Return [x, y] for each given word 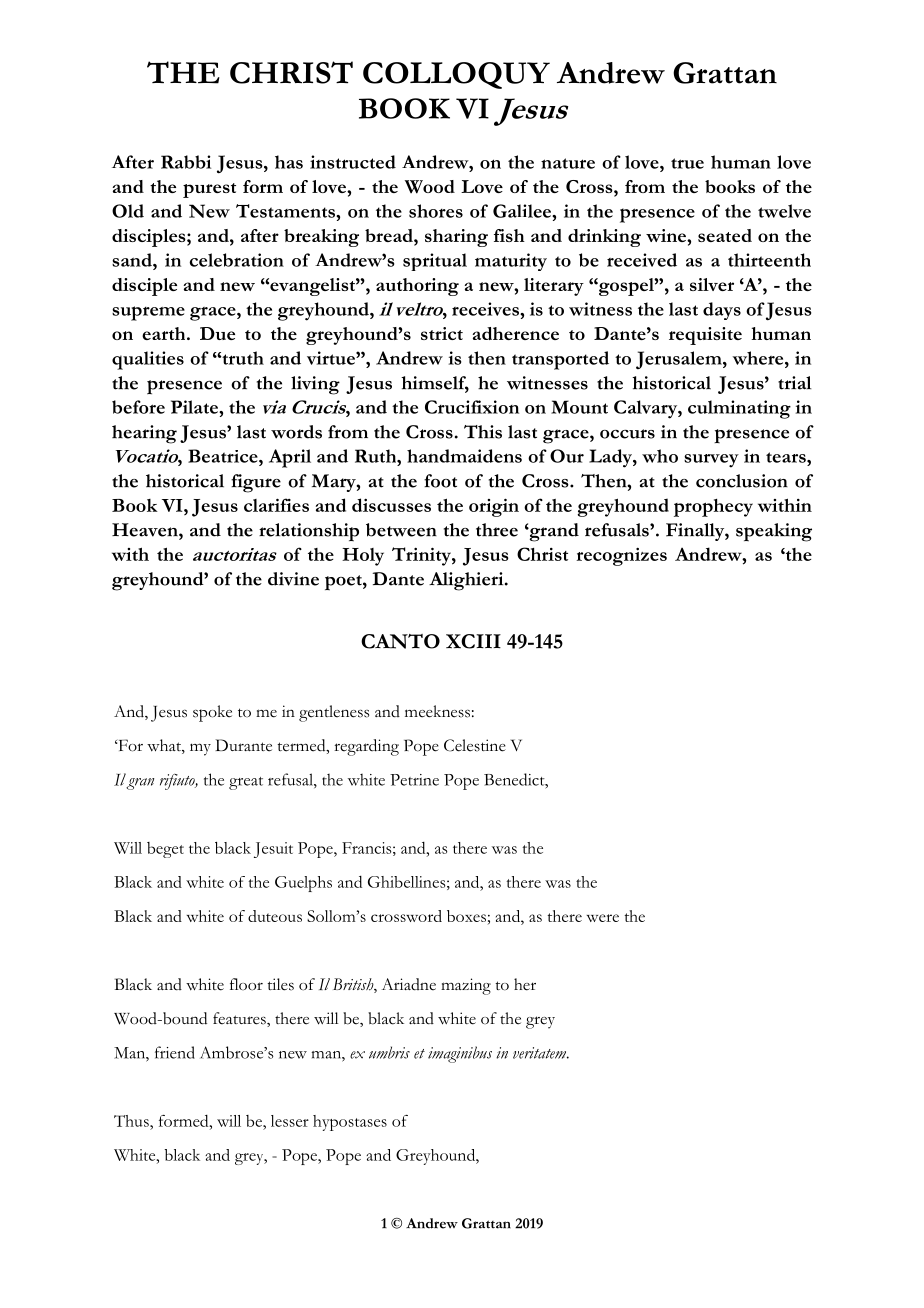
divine [293, 579]
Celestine [475, 745]
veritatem [541, 1053]
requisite [705, 336]
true [687, 163]
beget [165, 850]
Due [217, 333]
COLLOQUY [456, 75]
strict [442, 333]
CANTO [400, 641]
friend [175, 1052]
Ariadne [409, 984]
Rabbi [186, 162]
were [603, 918]
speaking [774, 532]
